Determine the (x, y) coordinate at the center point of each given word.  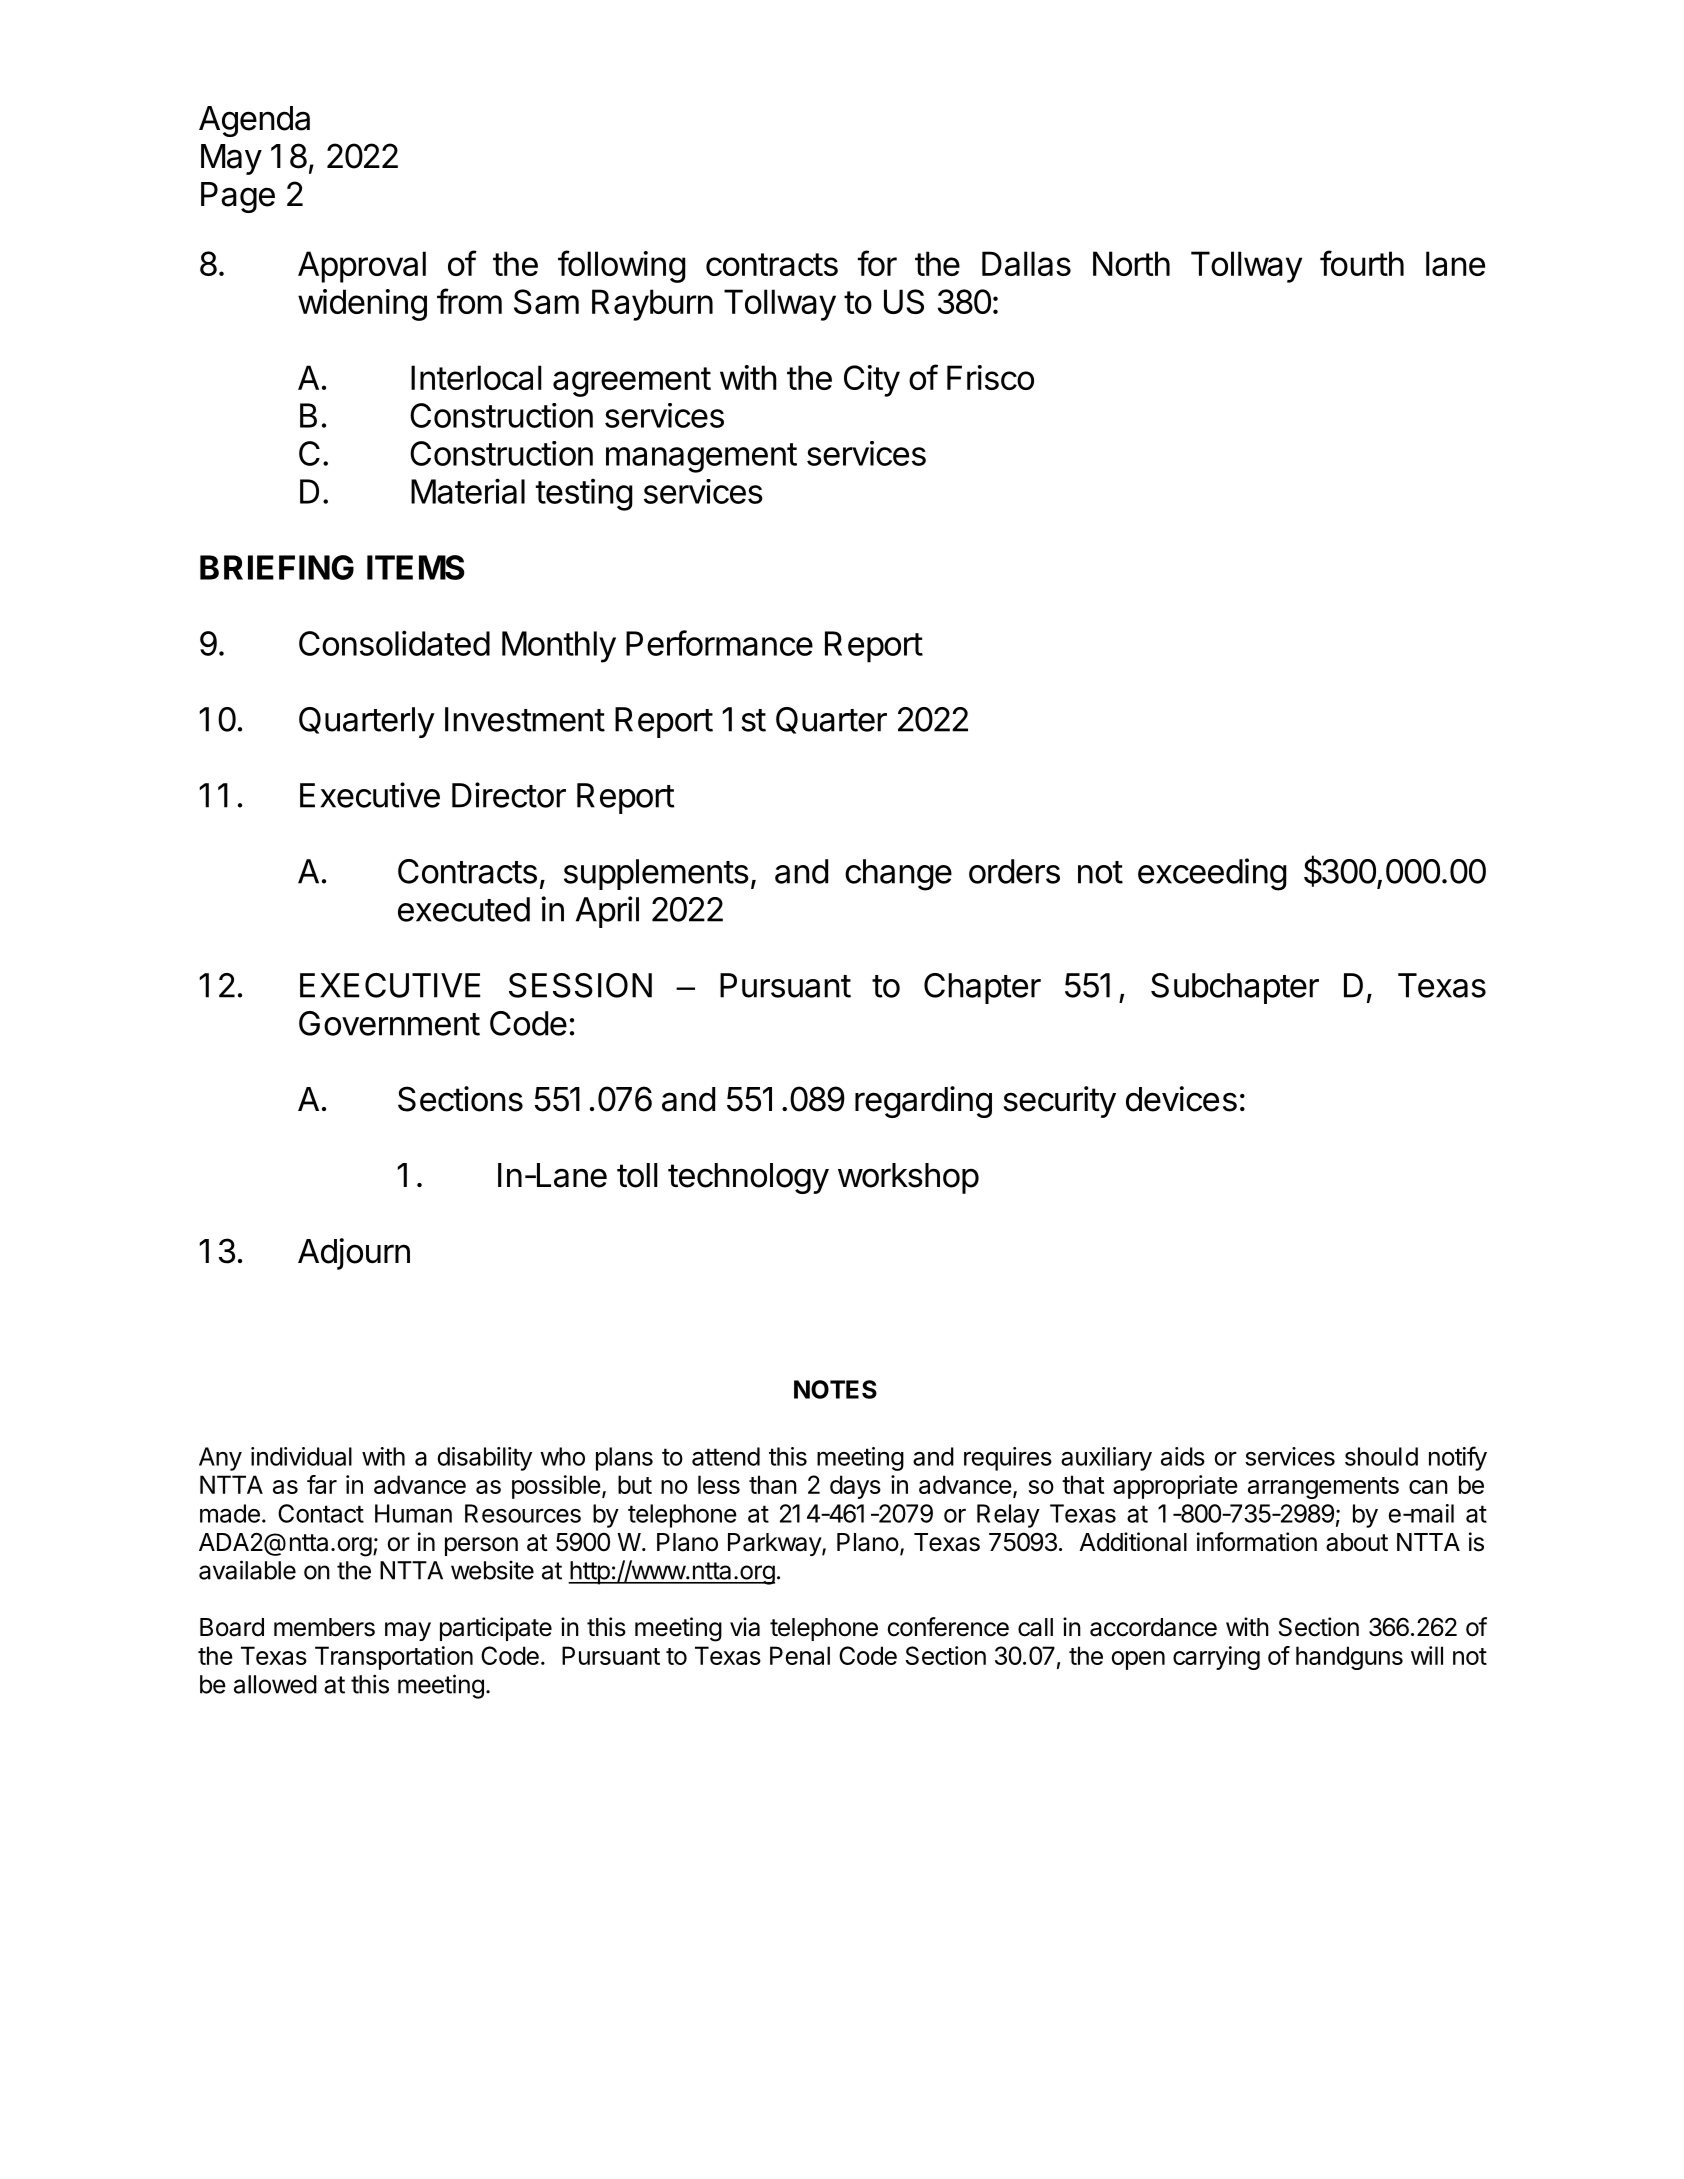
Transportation (394, 1658)
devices (1181, 1099)
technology (748, 1178)
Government (389, 1023)
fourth (1362, 263)
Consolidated (394, 643)
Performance (719, 643)
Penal (800, 1655)
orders (1014, 871)
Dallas (1026, 263)
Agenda (254, 121)
